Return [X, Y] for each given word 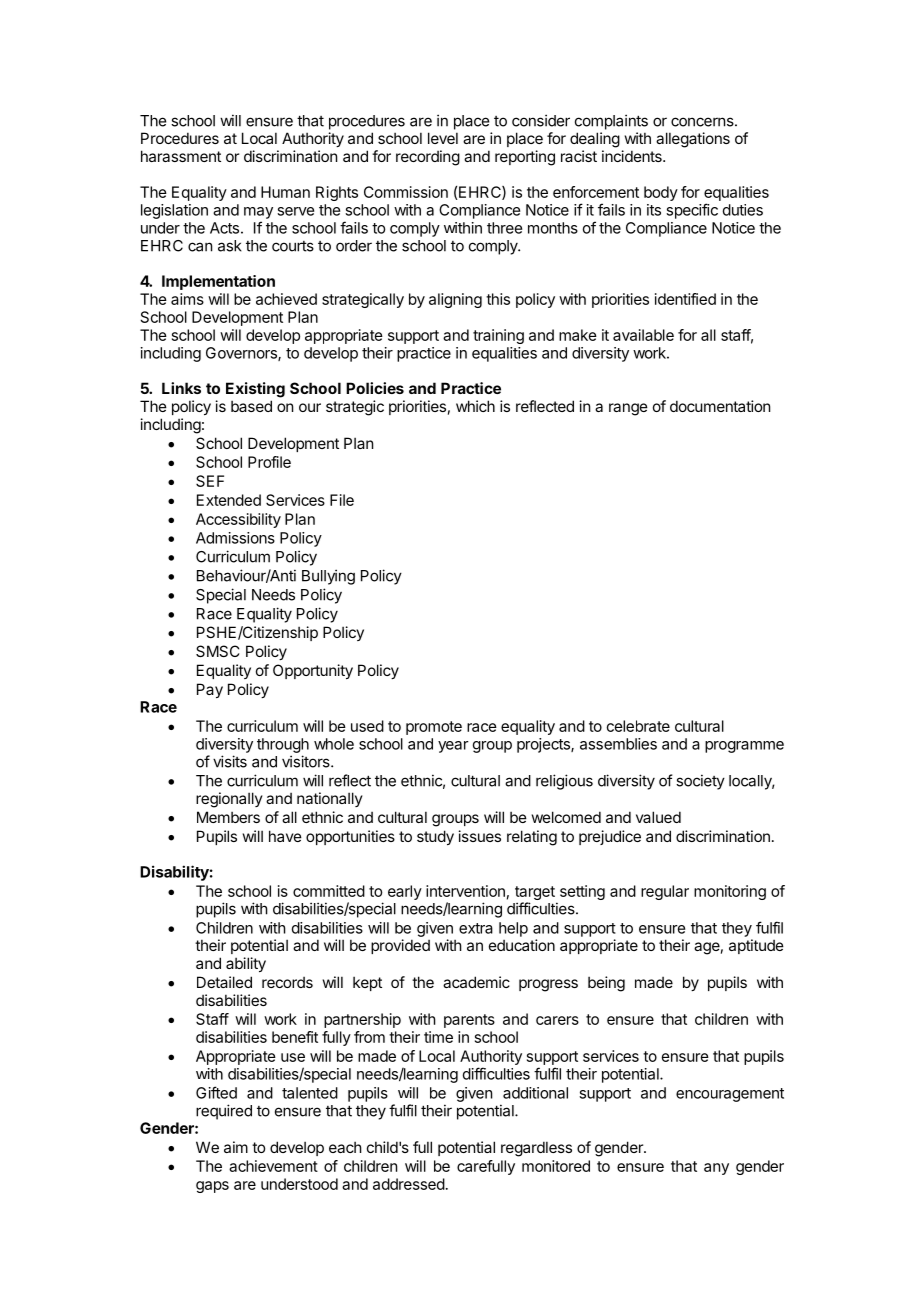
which [475, 406]
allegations [693, 140]
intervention [465, 891]
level [443, 138]
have [285, 836]
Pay [210, 690]
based [251, 406]
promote [434, 728]
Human [285, 192]
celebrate [638, 726]
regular [665, 892]
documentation [720, 406]
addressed [409, 1184]
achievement [273, 1166]
